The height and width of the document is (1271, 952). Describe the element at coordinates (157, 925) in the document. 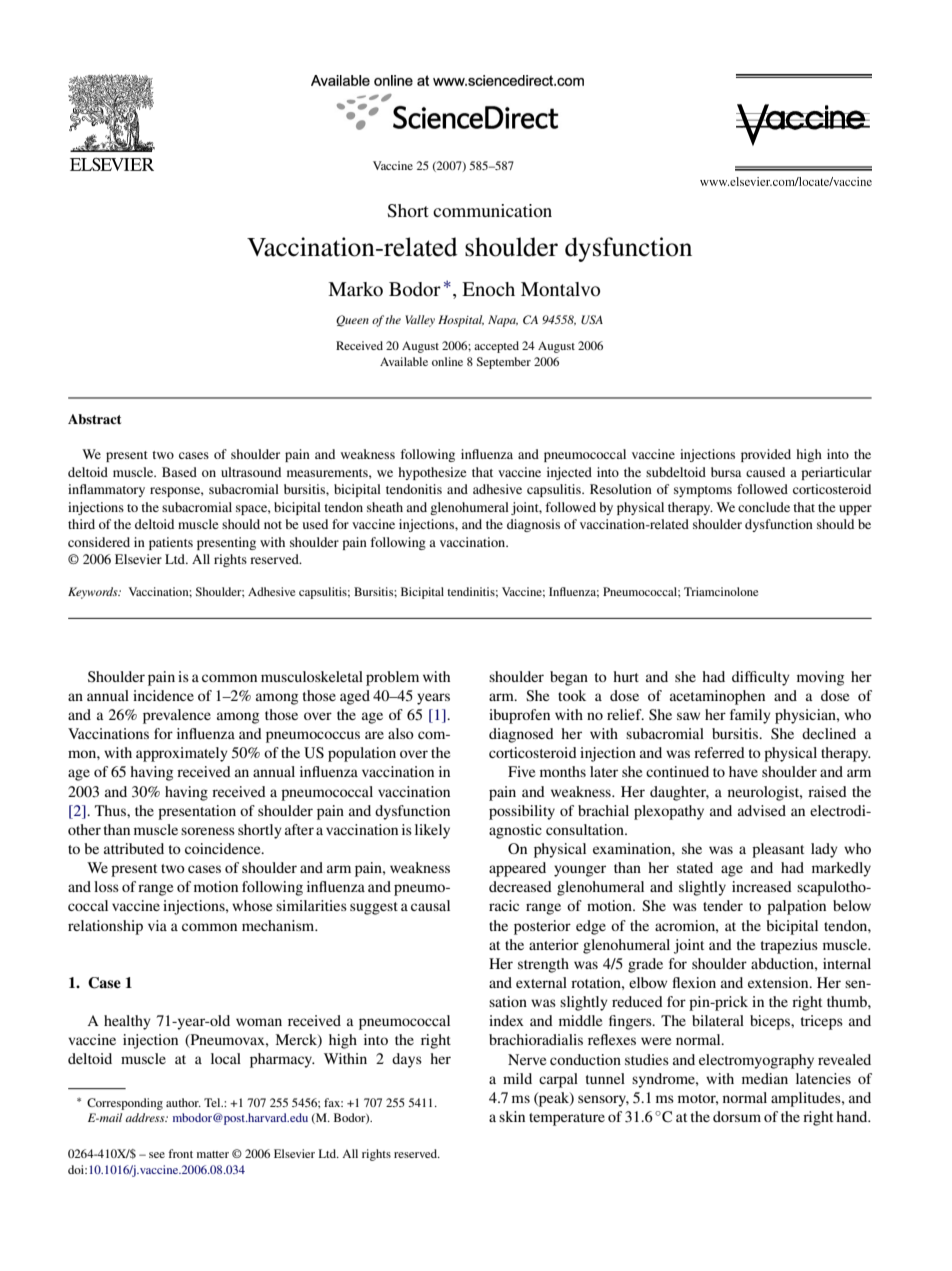

I see `via` at that location.
